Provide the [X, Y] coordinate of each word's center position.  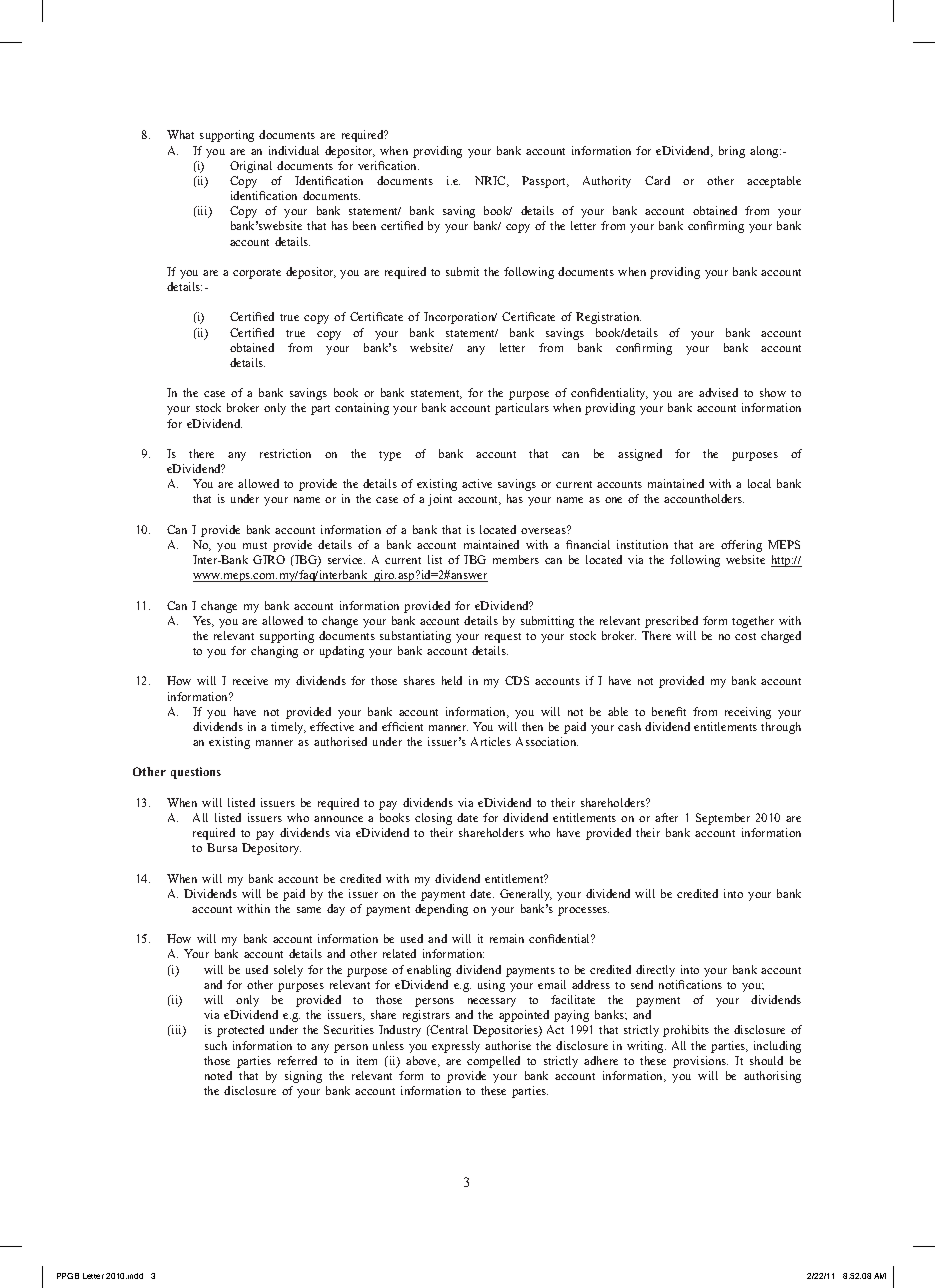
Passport [545, 182]
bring [732, 152]
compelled [493, 1062]
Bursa [222, 847]
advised [718, 392]
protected [240, 1031]
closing [433, 819]
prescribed [671, 622]
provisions [700, 1062]
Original [251, 167]
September [723, 819]
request [503, 638]
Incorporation [460, 318]
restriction [285, 453]
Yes [203, 621]
